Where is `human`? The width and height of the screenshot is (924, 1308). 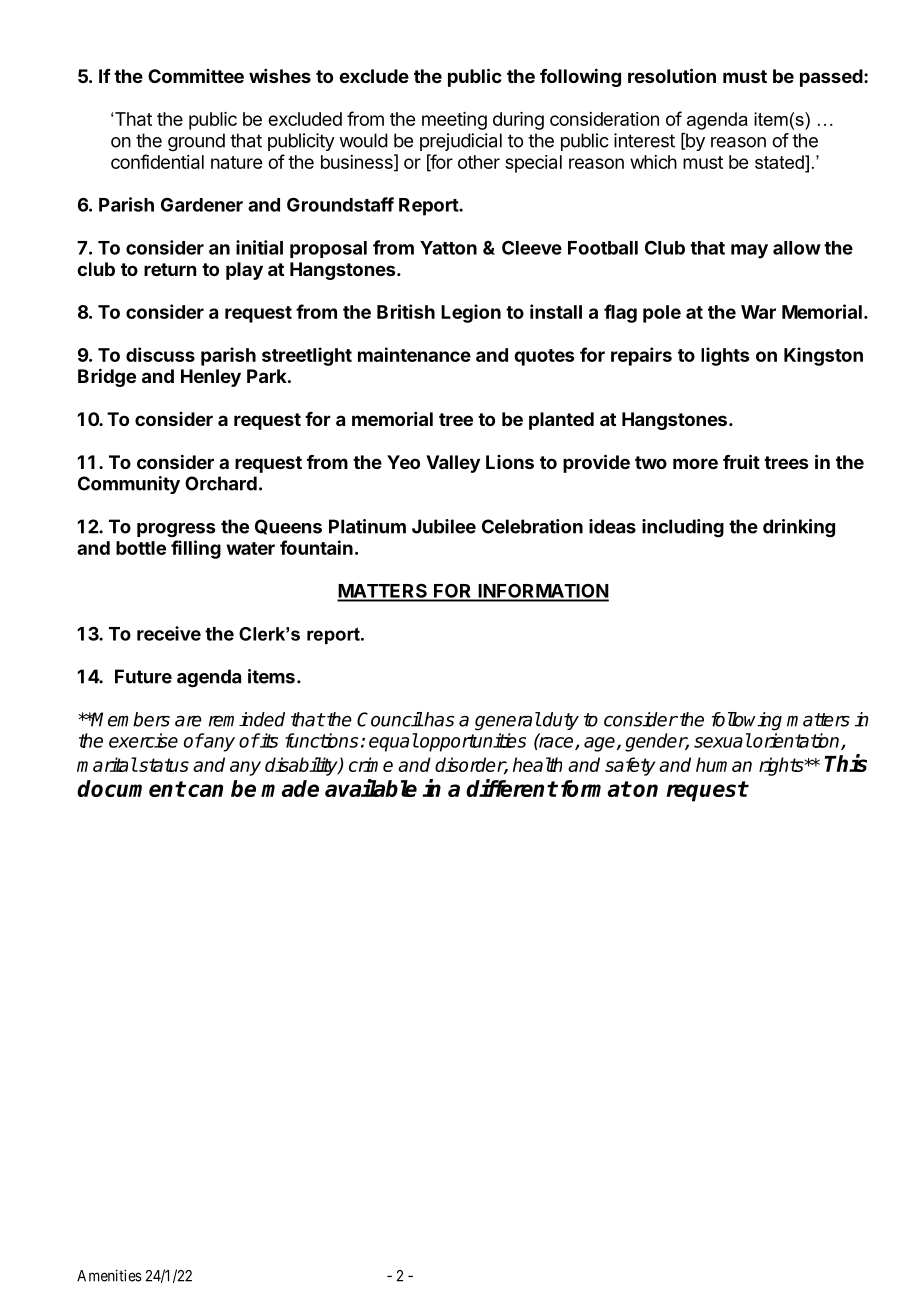 human is located at coordinates (724, 764).
